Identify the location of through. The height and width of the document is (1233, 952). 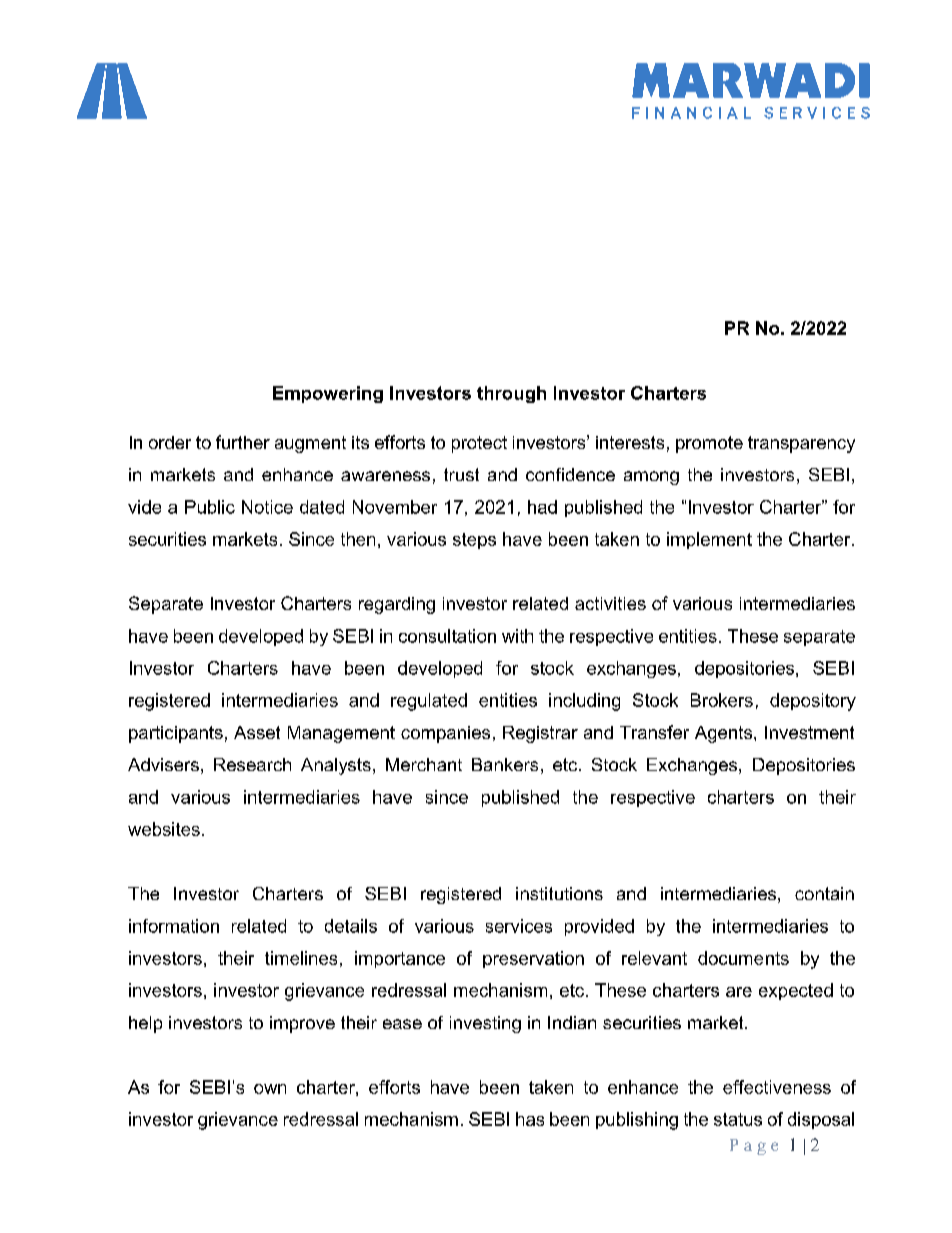
(511, 394).
